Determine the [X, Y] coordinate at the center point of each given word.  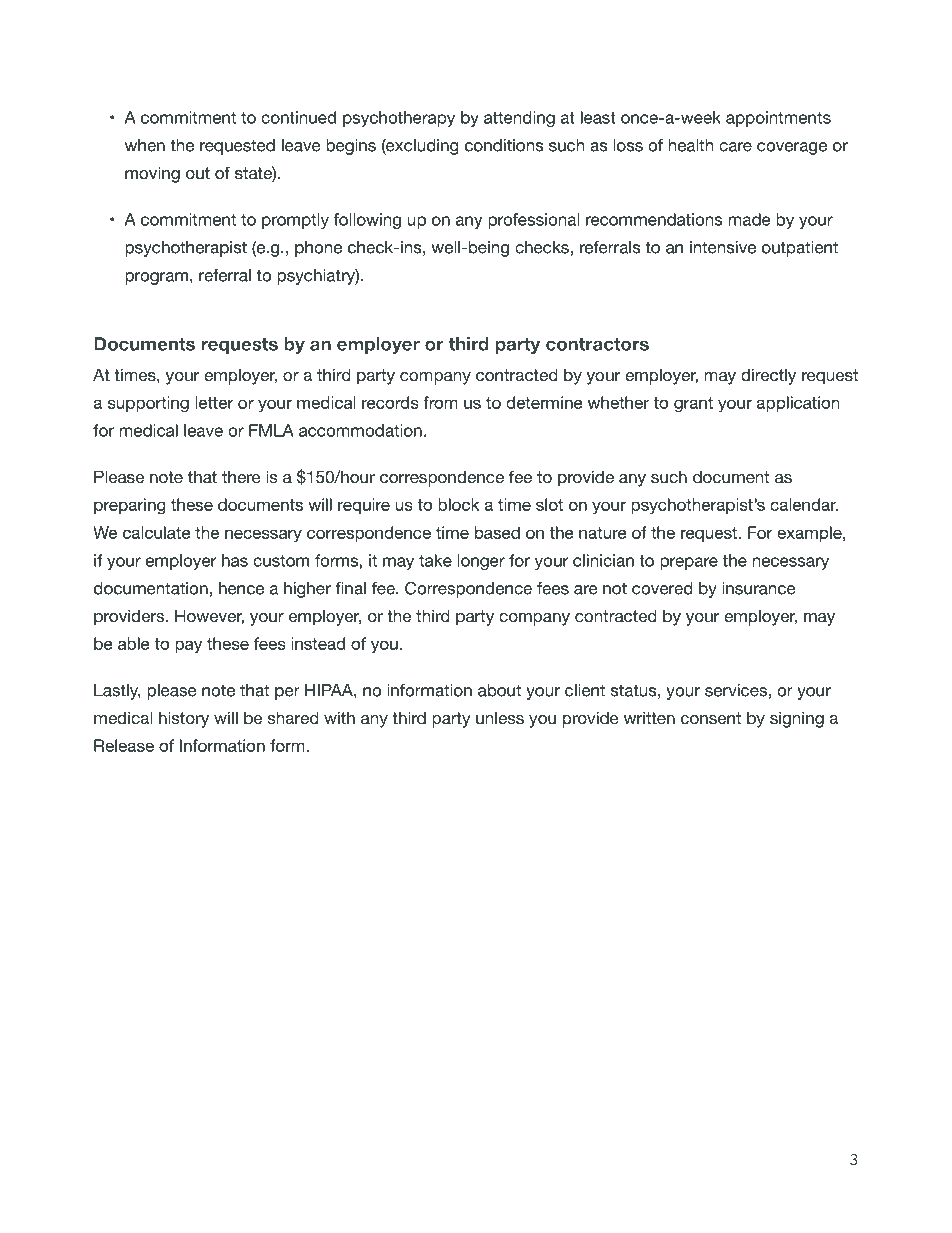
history [184, 719]
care [735, 147]
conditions [504, 145]
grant [693, 405]
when [145, 145]
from [440, 402]
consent [711, 718]
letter [214, 402]
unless [500, 717]
